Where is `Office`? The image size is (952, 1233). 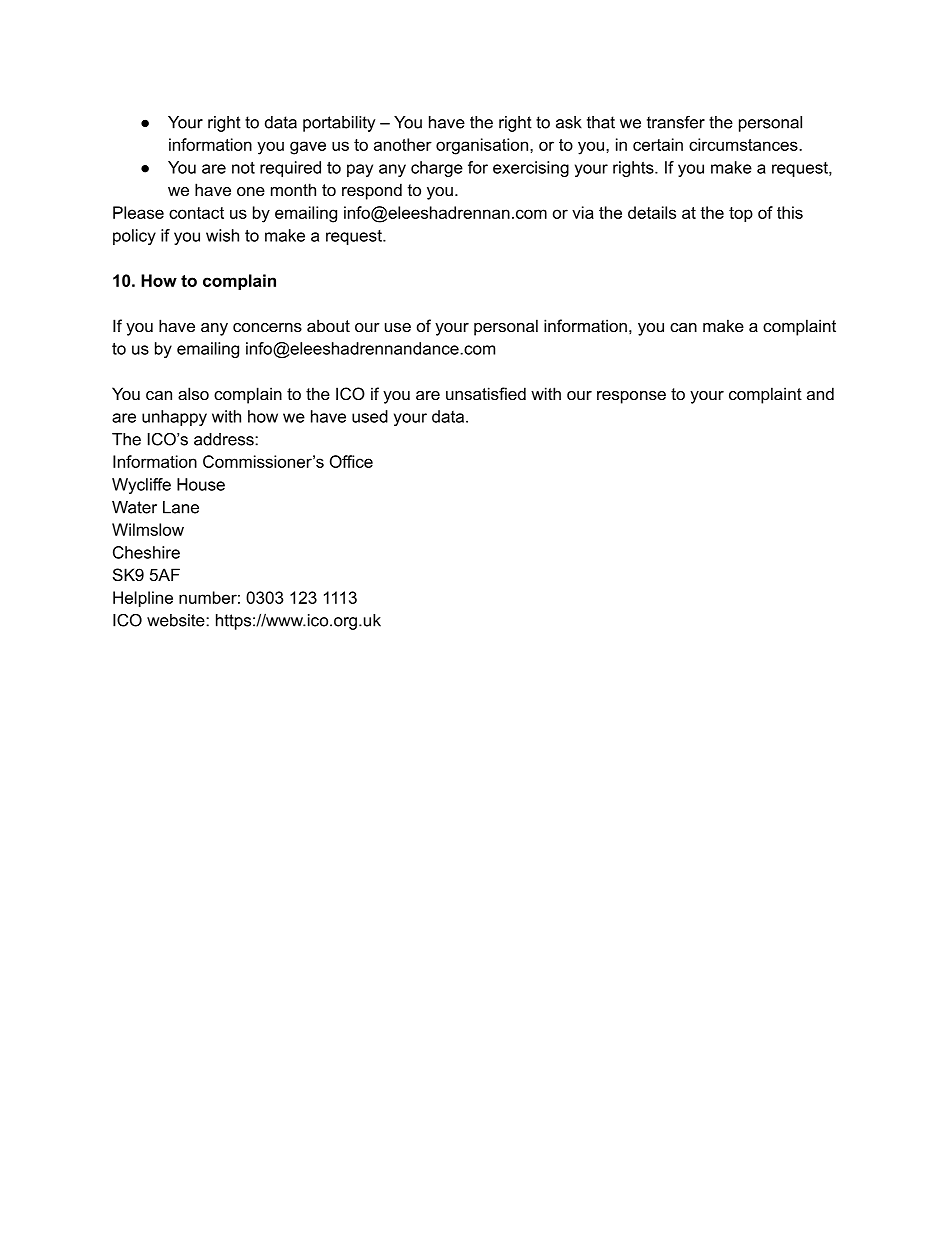
Office is located at coordinates (351, 461).
